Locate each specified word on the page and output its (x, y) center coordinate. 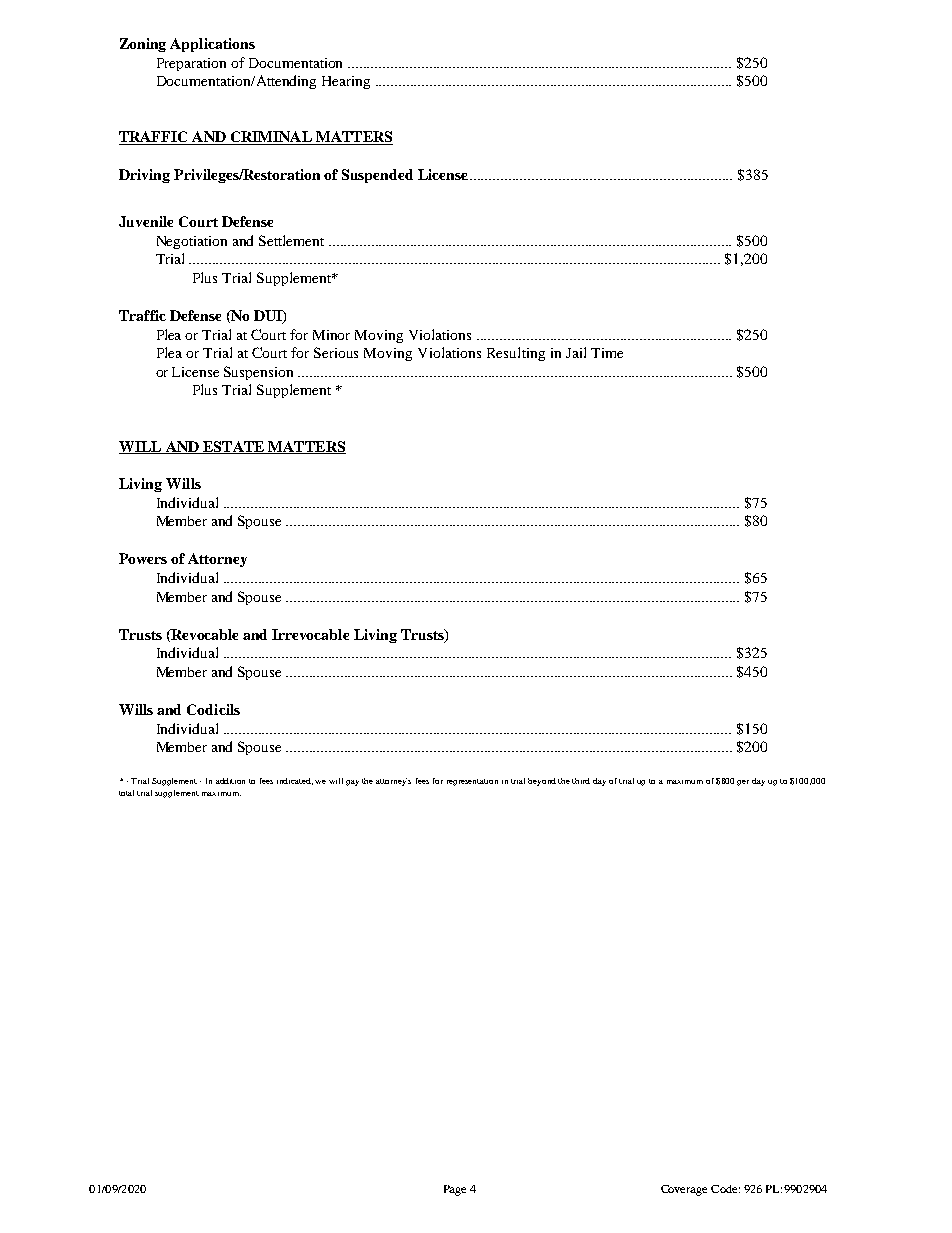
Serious (336, 352)
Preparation (191, 64)
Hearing (346, 82)
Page (455, 1190)
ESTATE (234, 447)
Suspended (377, 176)
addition (230, 781)
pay (352, 783)
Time (607, 353)
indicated (295, 781)
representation (472, 782)
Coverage (684, 1190)
